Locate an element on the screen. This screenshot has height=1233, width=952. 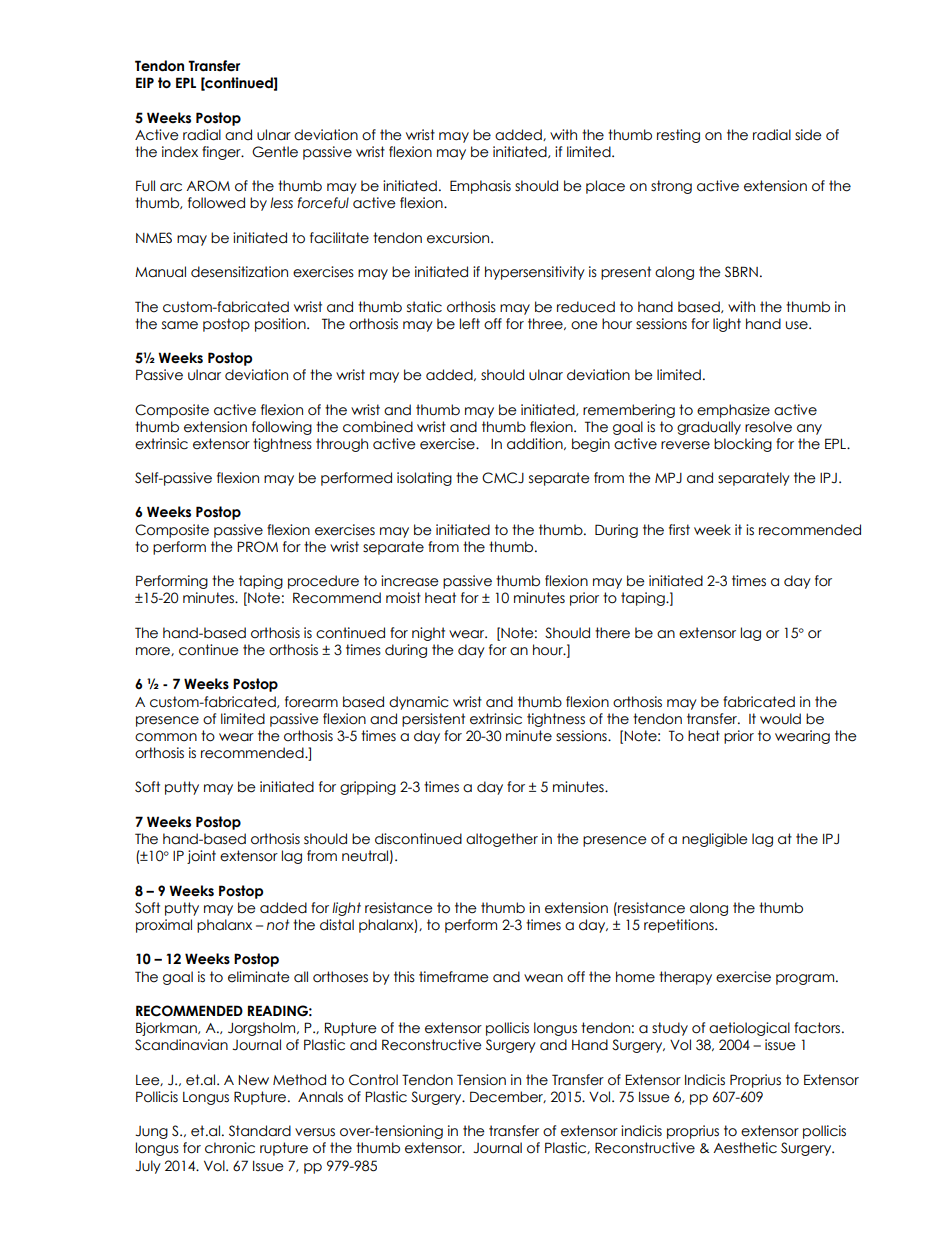
resting is located at coordinates (678, 136).
